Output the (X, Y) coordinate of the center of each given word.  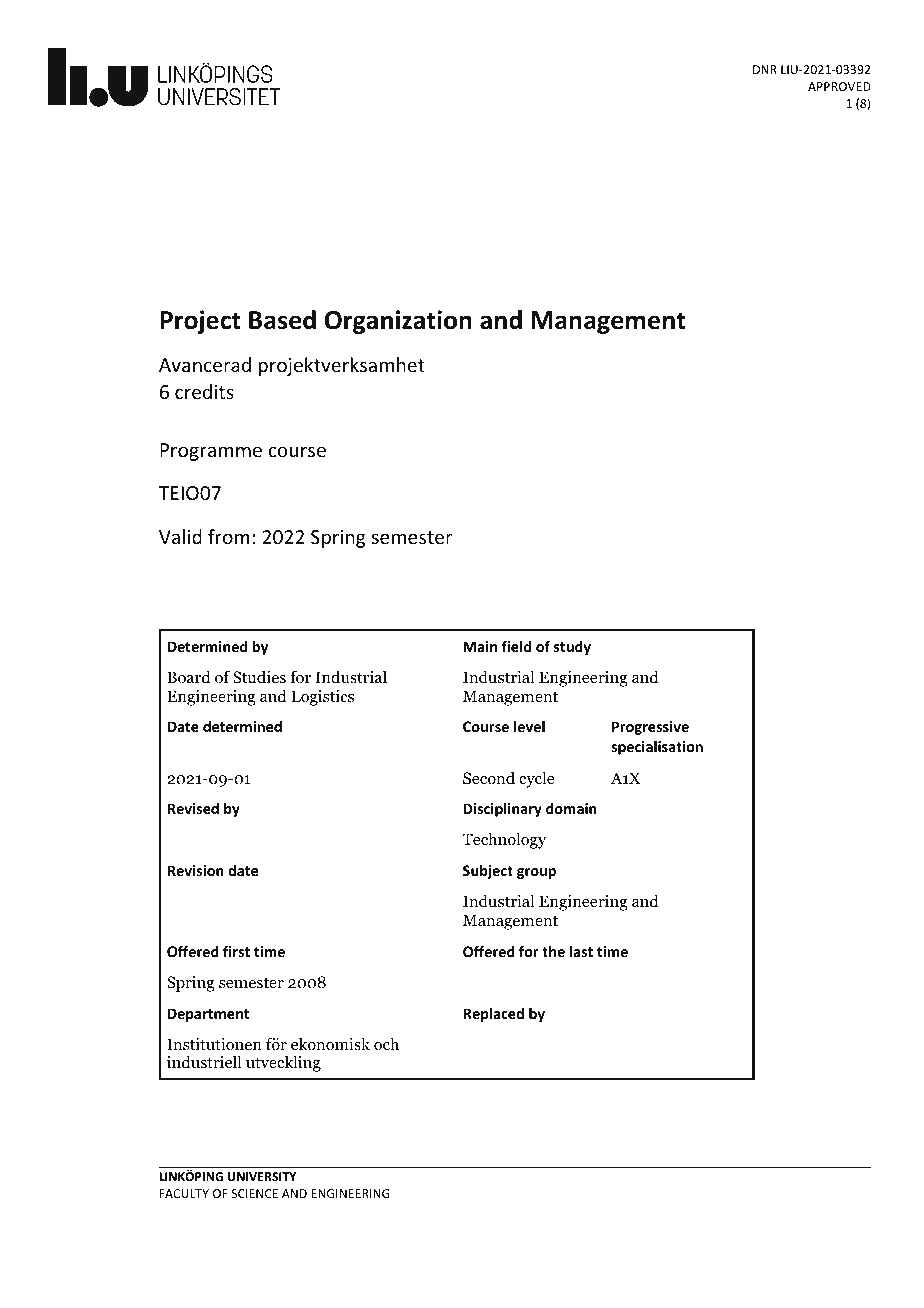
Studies (259, 677)
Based (282, 320)
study (572, 648)
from (229, 536)
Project (200, 322)
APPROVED (839, 86)
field (516, 646)
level (529, 726)
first (236, 951)
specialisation (657, 747)
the (553, 951)
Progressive (650, 728)
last (581, 951)
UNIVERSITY (262, 1176)
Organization (398, 322)
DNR (765, 69)
